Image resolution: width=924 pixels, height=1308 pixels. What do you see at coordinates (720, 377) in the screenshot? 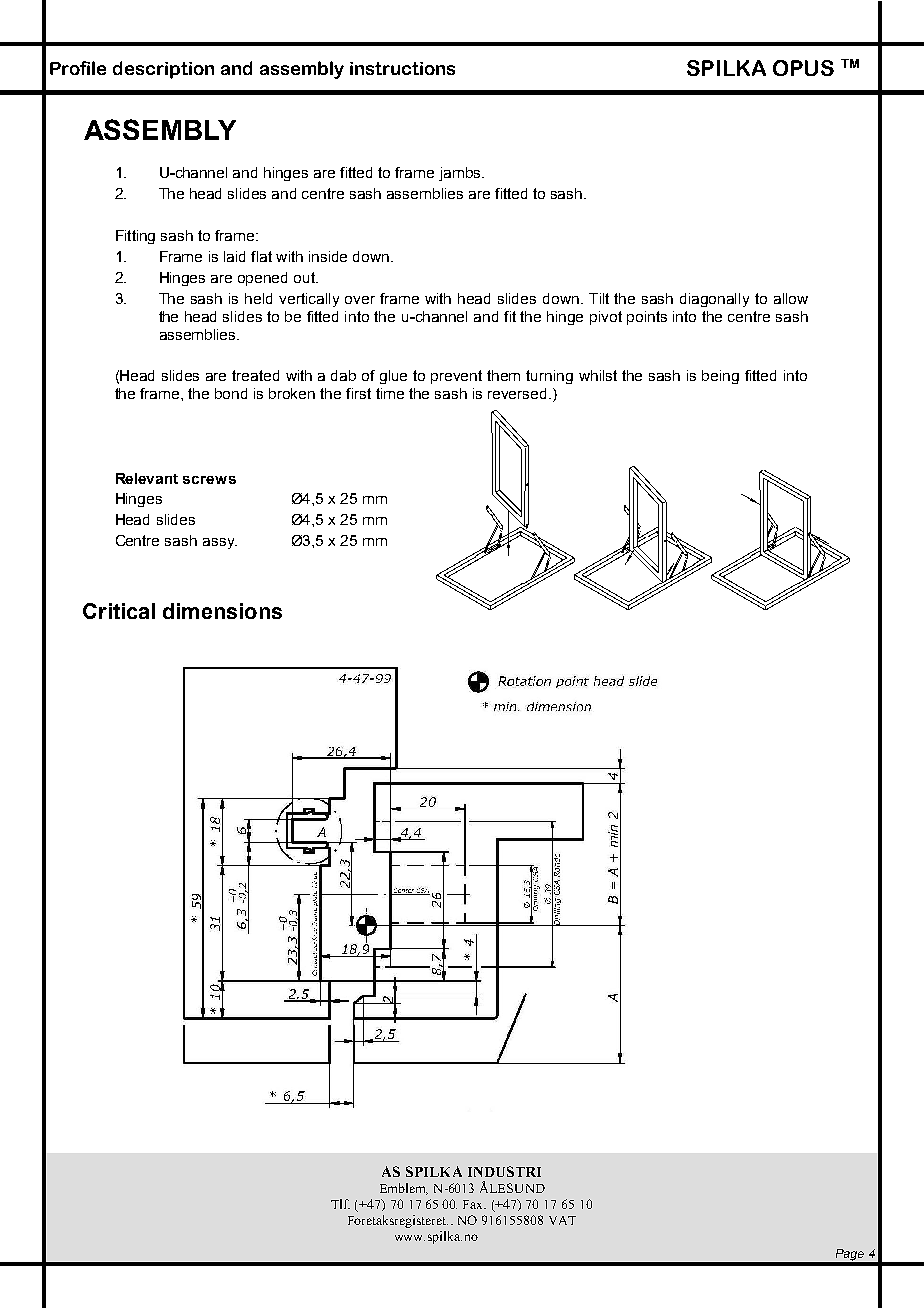
I see `being` at bounding box center [720, 377].
